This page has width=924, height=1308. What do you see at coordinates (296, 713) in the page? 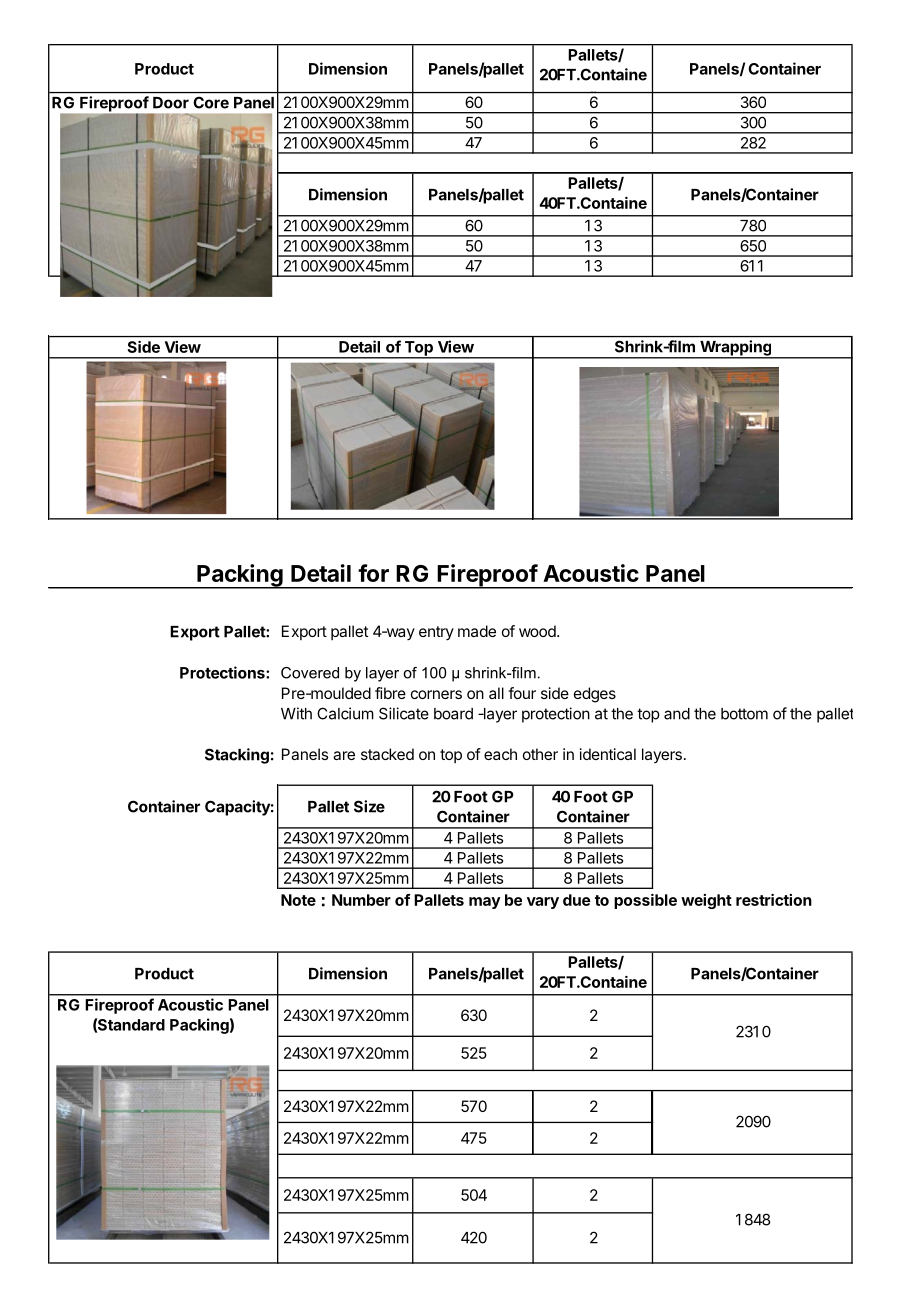
I see `With` at bounding box center [296, 713].
